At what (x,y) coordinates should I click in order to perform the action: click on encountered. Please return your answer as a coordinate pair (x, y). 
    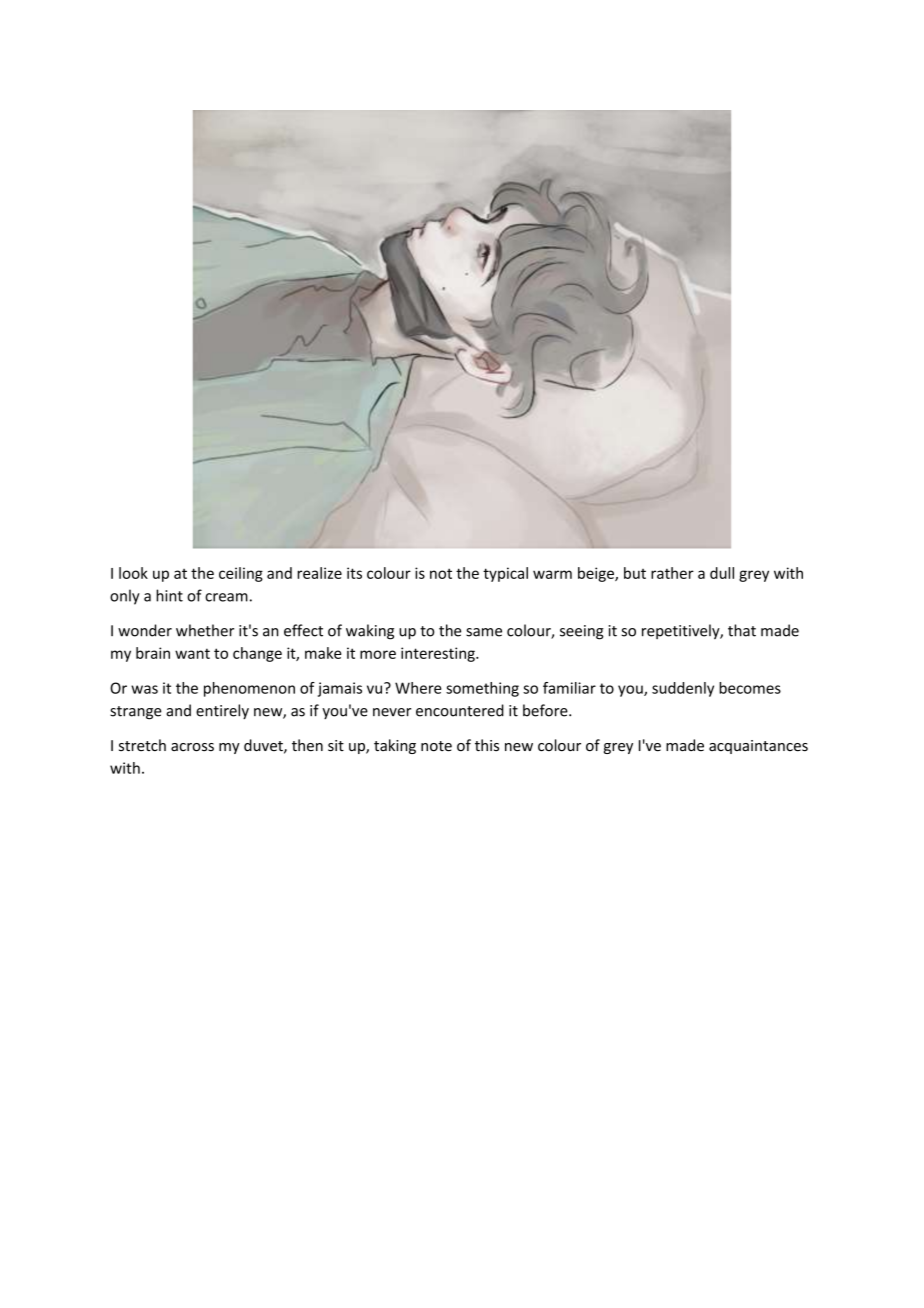
    Looking at the image, I should click on (460, 710).
